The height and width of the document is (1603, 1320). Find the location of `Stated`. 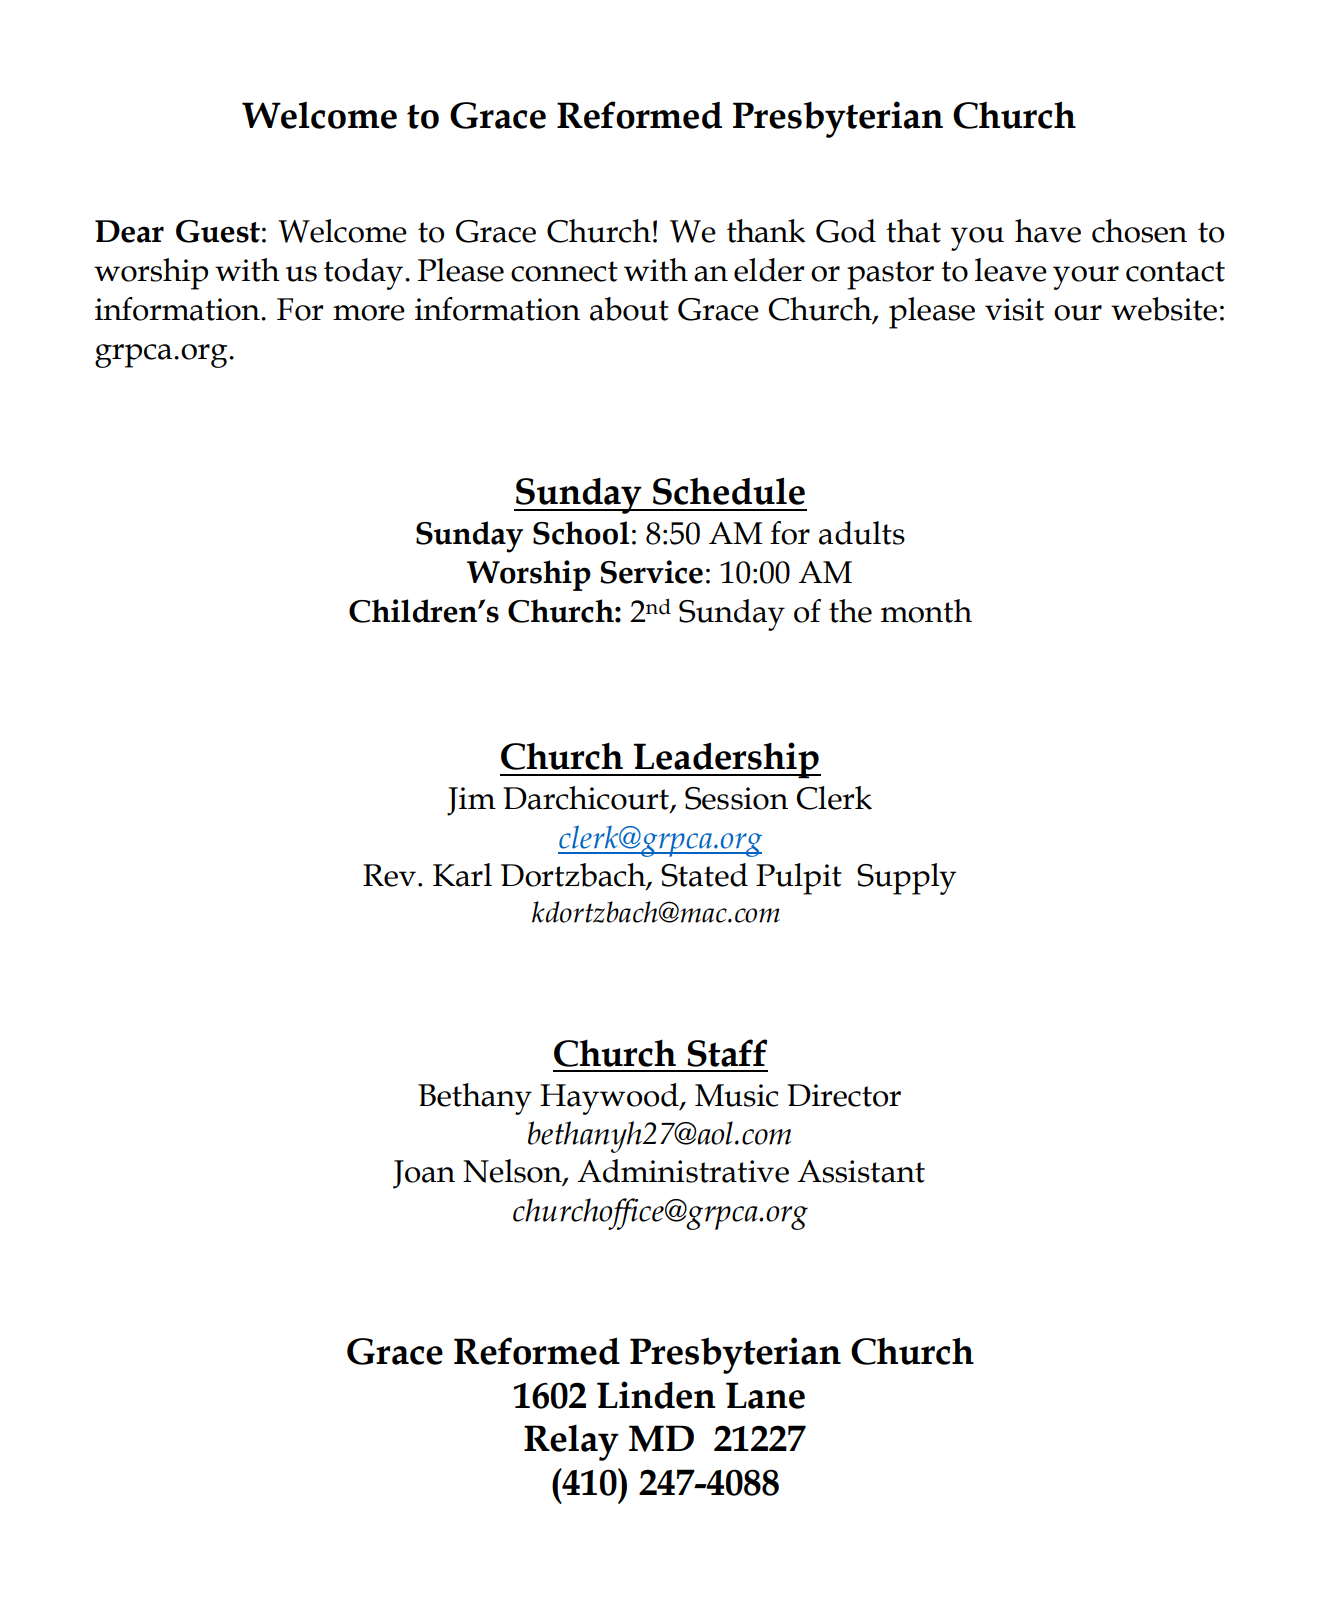

Stated is located at coordinates (704, 875).
